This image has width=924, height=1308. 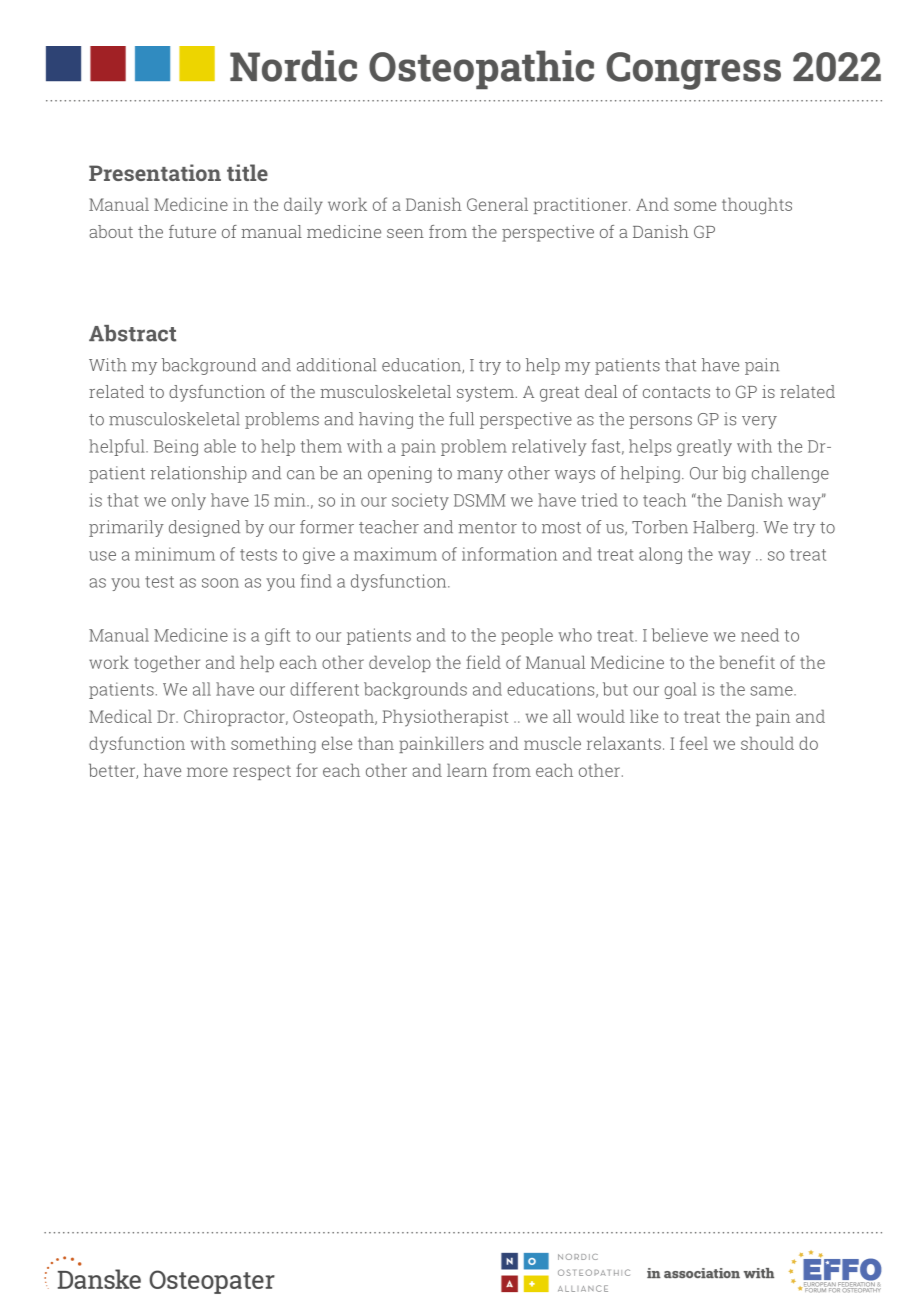 What do you see at coordinates (395, 554) in the image?
I see `maximum` at bounding box center [395, 554].
